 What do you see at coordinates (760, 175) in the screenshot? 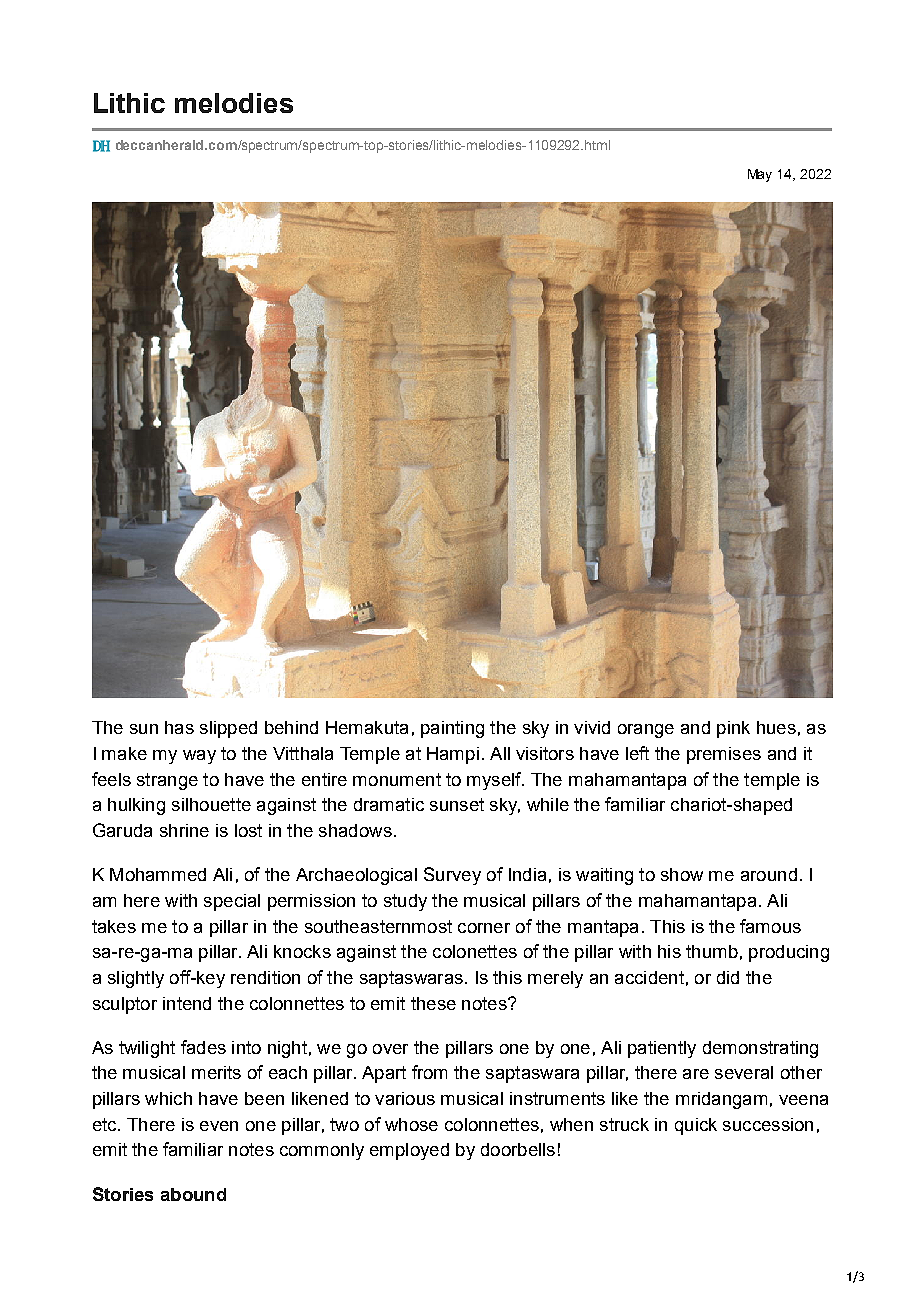
I see `May` at bounding box center [760, 175].
